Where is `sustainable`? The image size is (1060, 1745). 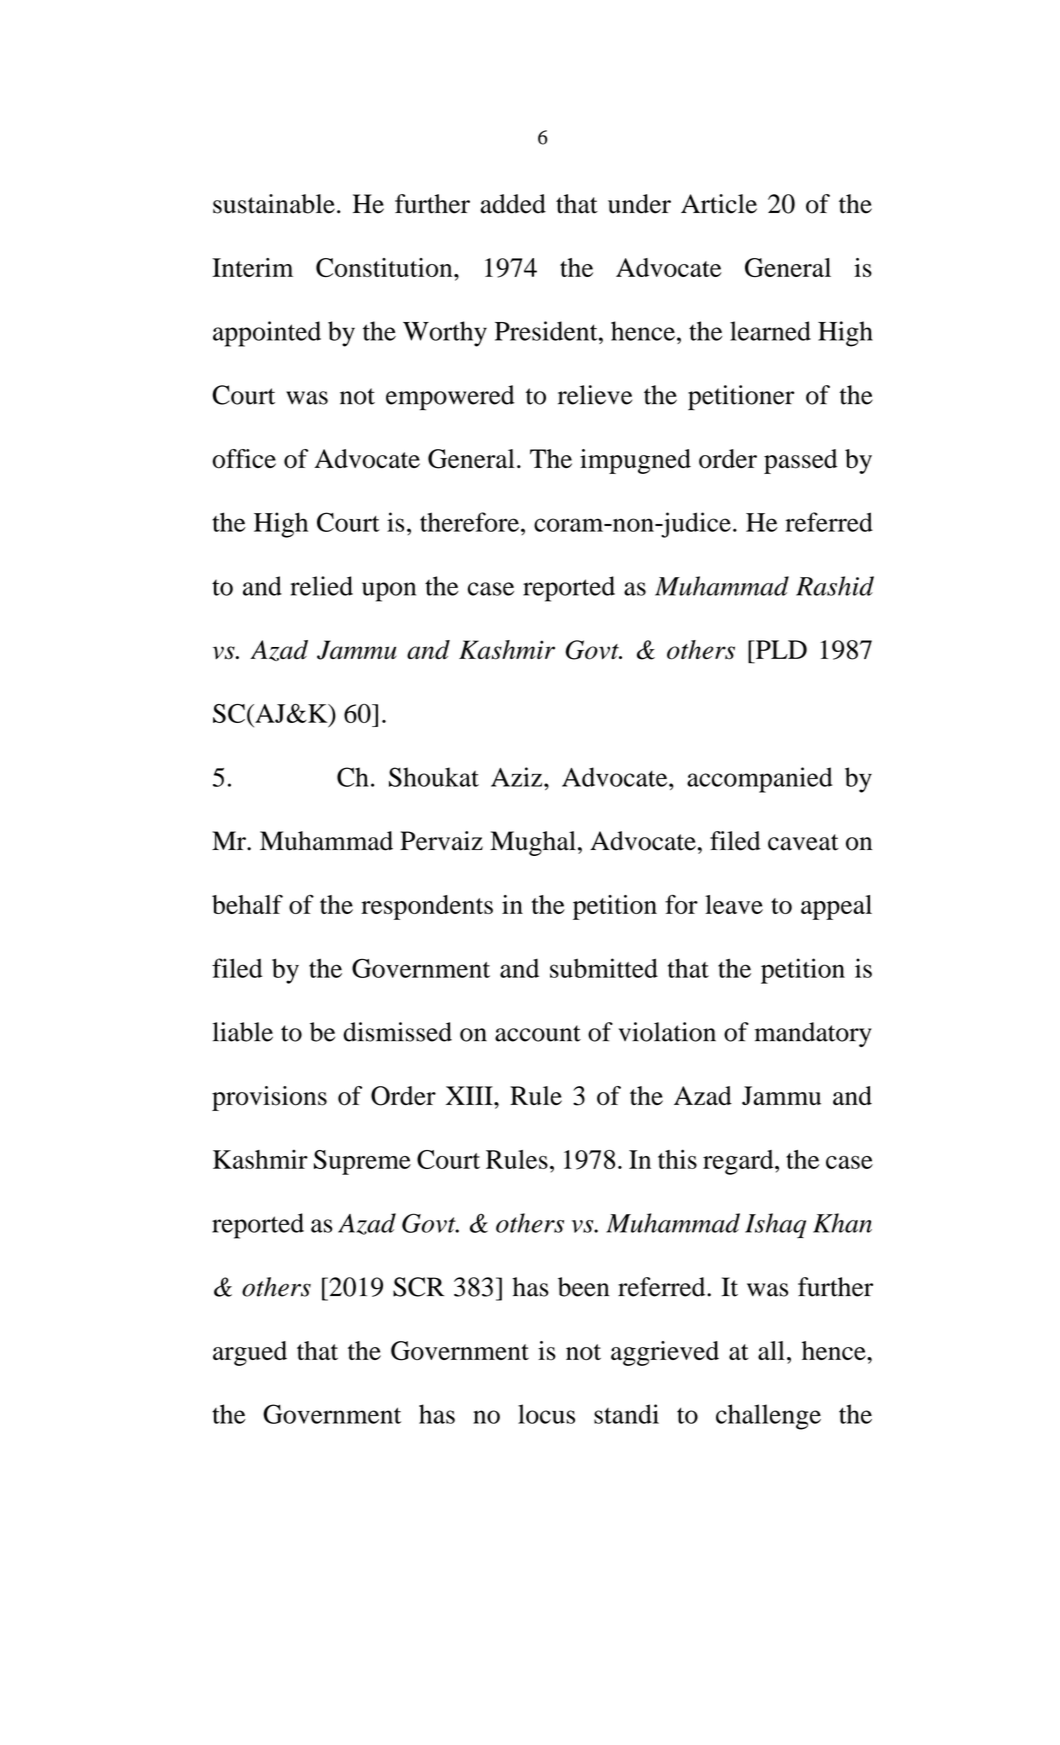 sustainable is located at coordinates (274, 204).
